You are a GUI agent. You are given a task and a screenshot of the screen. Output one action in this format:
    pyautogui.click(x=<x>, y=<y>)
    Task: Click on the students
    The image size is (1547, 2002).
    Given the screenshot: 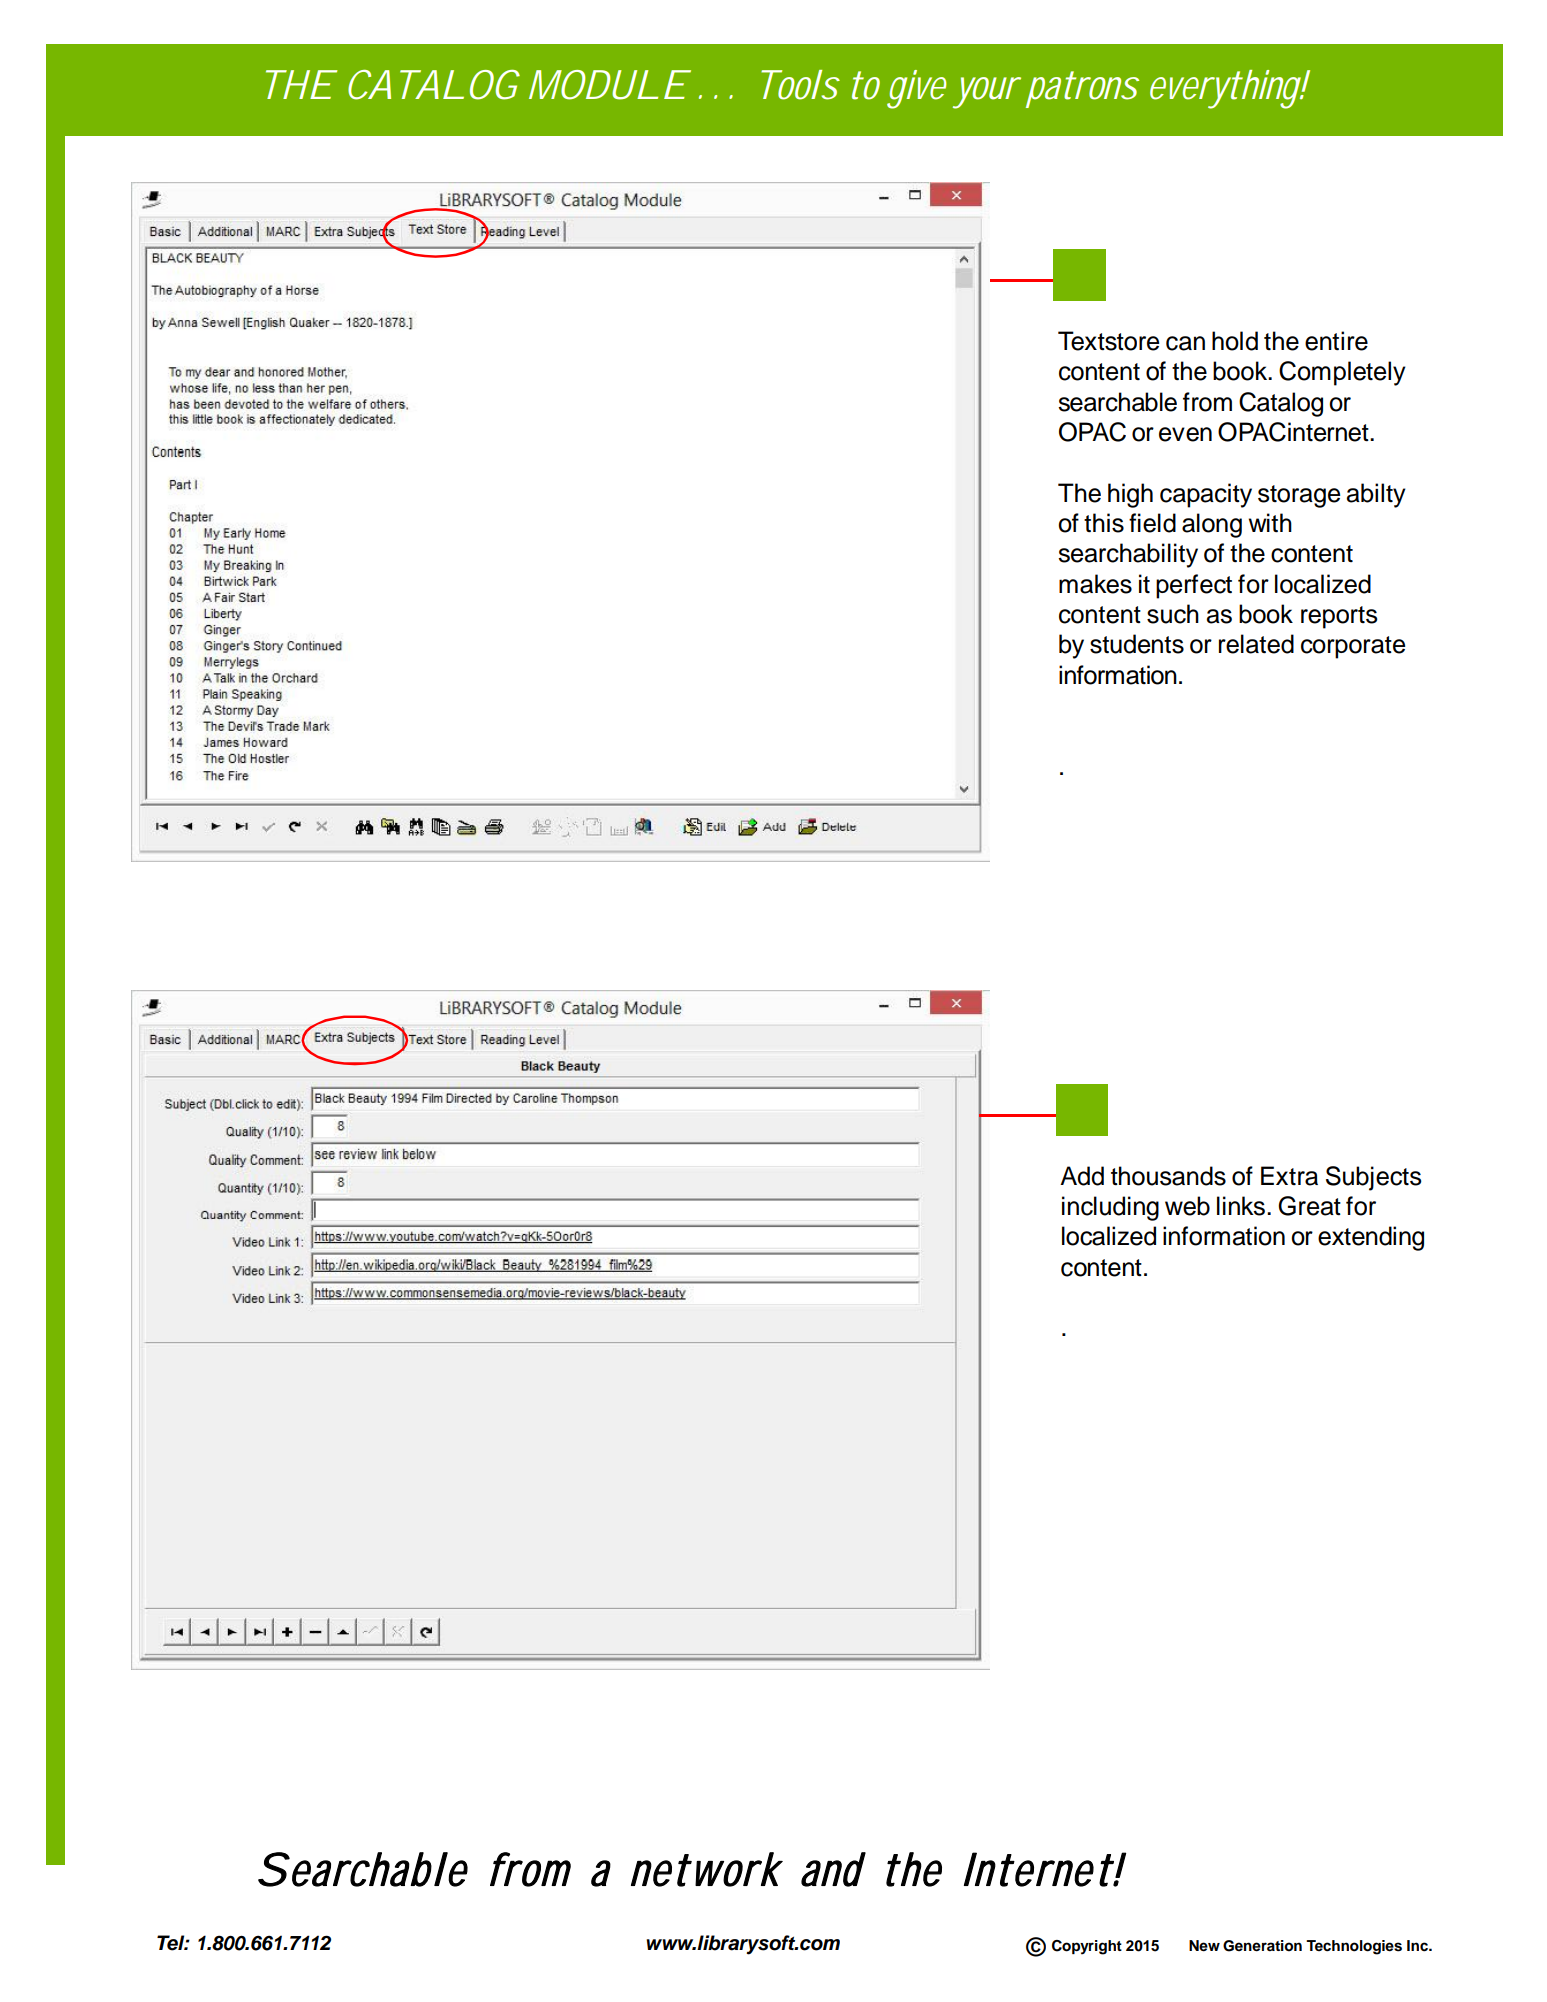 What is the action you would take?
    pyautogui.click(x=1137, y=644)
